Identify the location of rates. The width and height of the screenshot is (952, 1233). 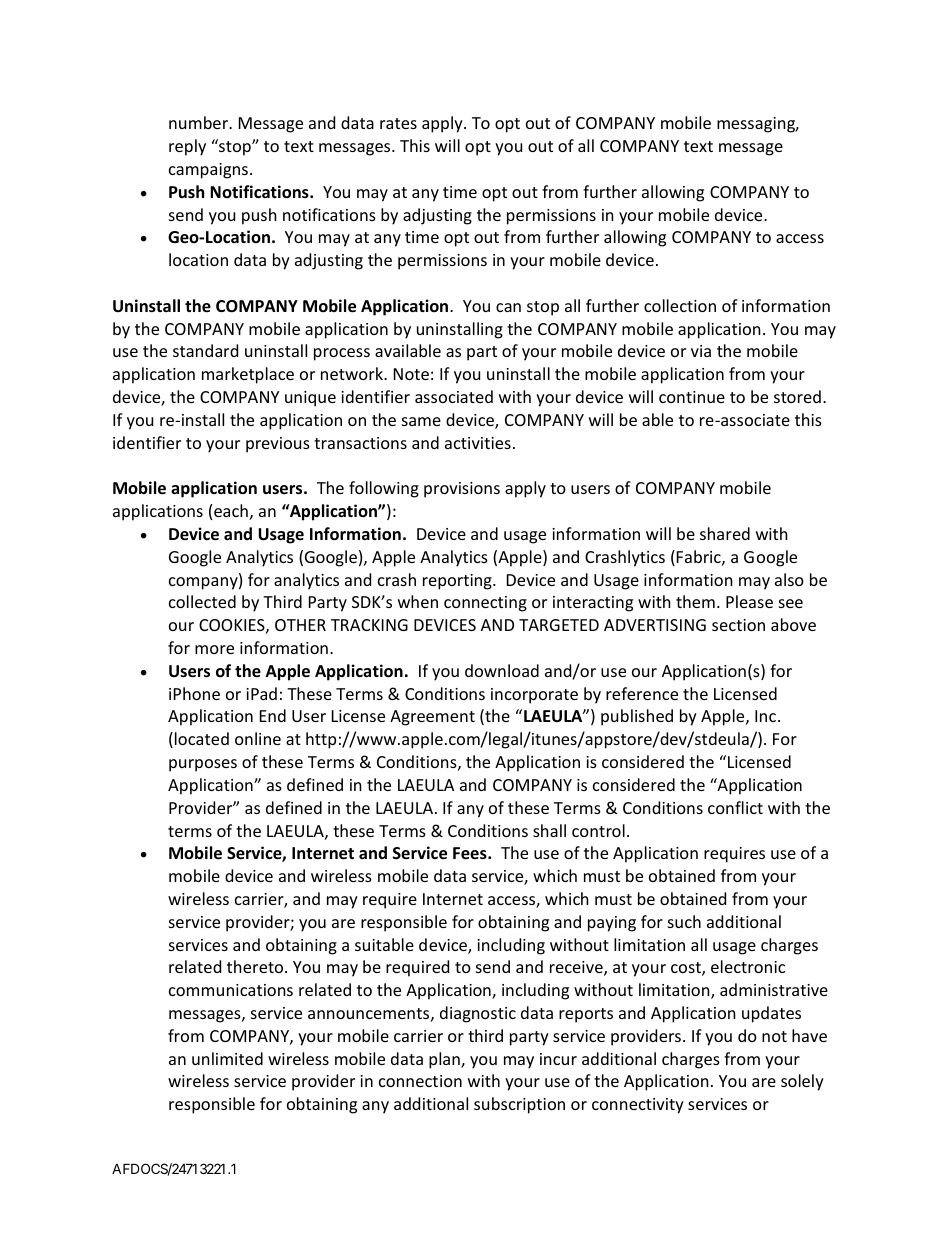
(398, 123).
